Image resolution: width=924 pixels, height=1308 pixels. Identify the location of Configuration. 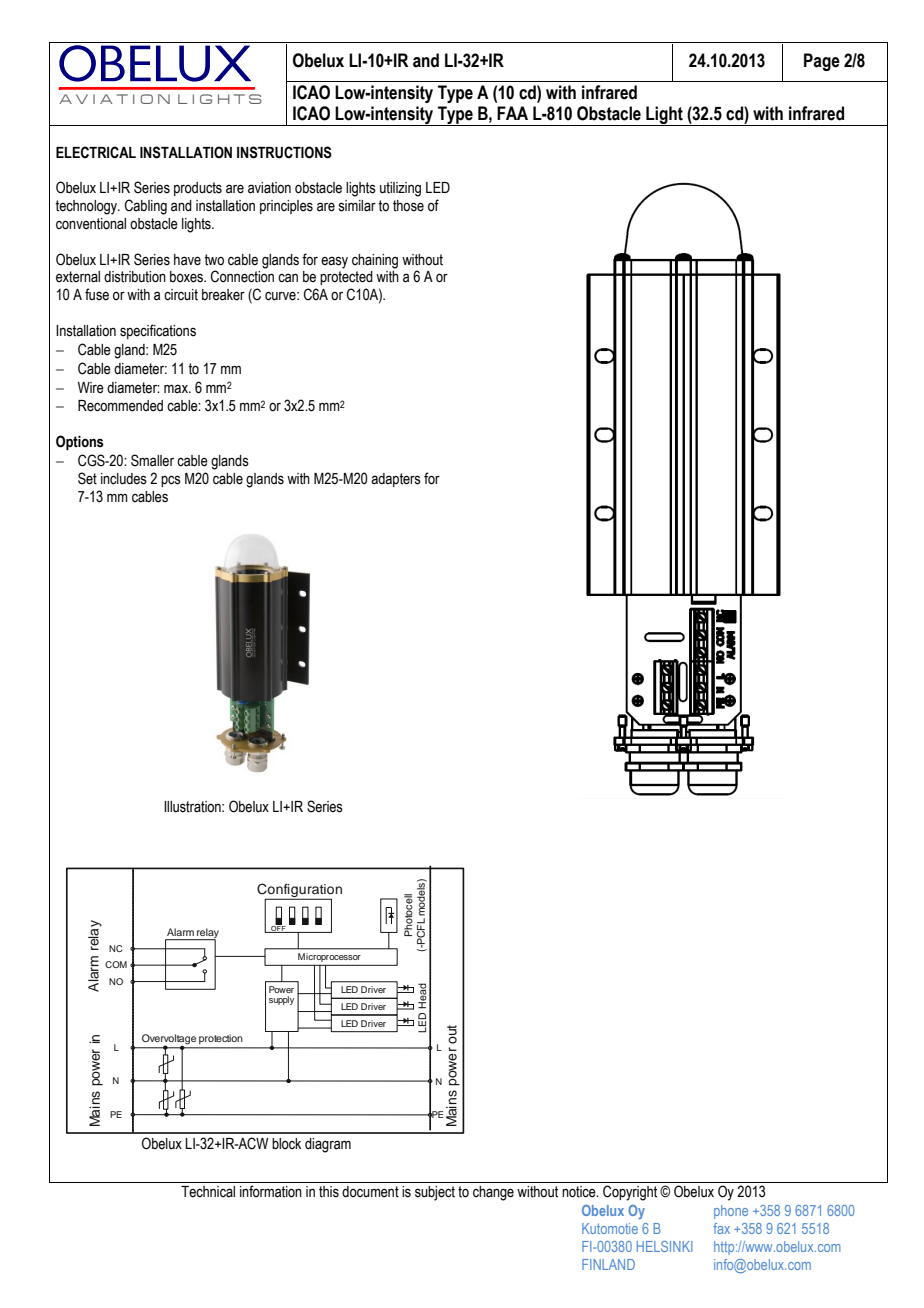
(299, 891).
